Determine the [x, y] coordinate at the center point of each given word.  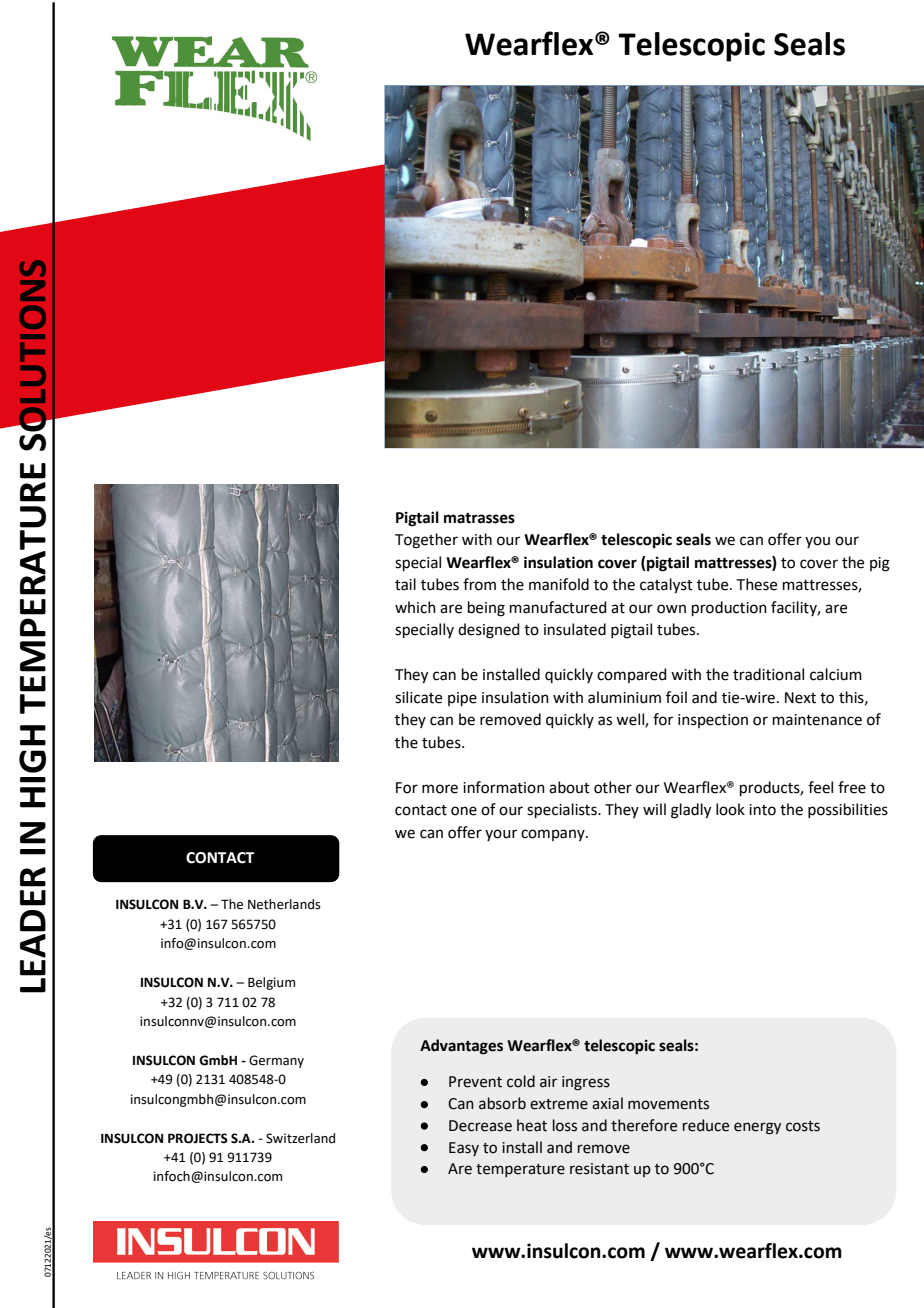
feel [820, 787]
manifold [559, 584]
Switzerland [300, 1138]
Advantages [461, 1047]
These [757, 584]
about [569, 787]
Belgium [271, 983]
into [762, 810]
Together [426, 541]
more [440, 789]
